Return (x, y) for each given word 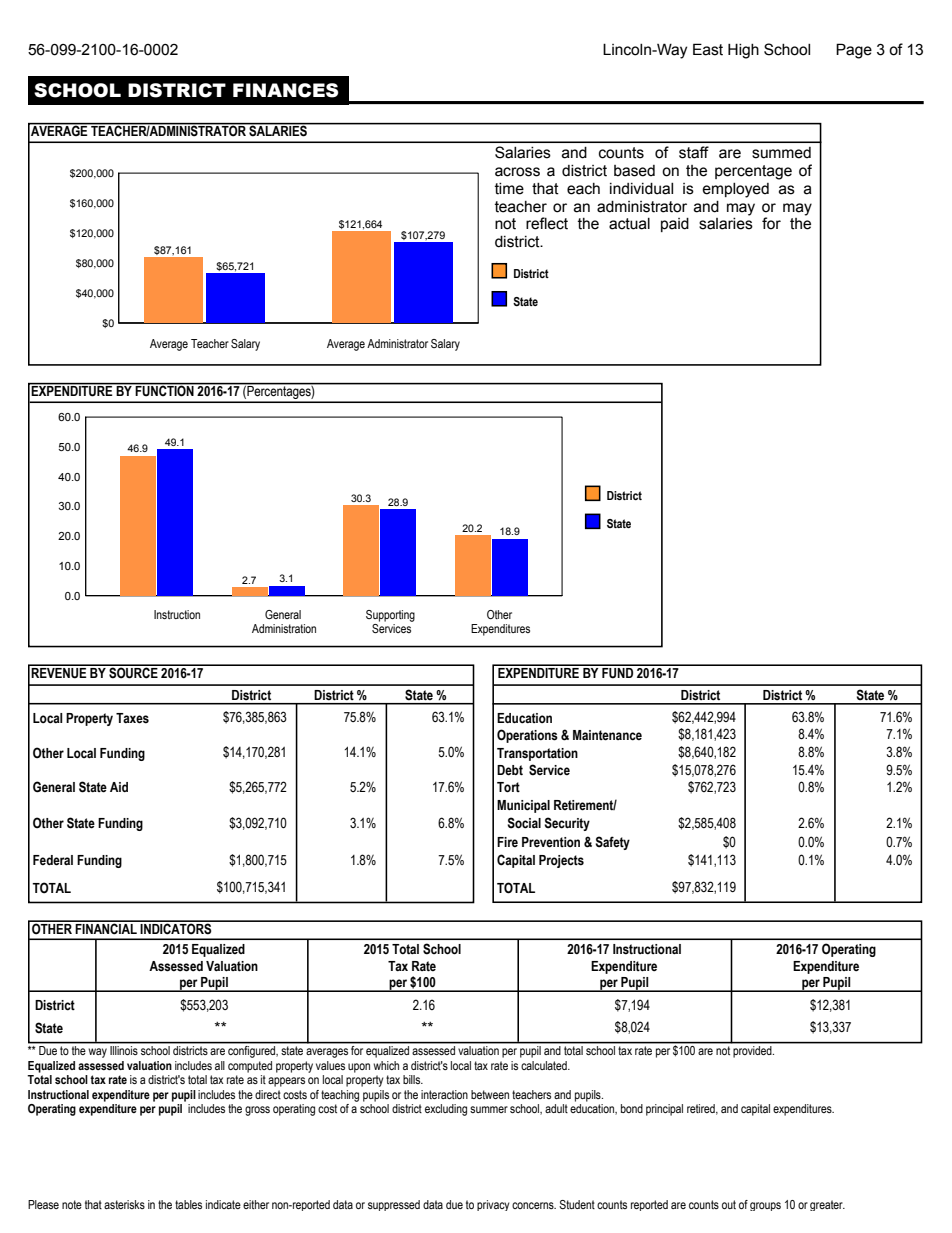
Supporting (390, 616)
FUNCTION (165, 390)
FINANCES (286, 90)
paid (675, 225)
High (743, 51)
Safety (612, 843)
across (517, 172)
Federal (53, 860)
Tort (508, 787)
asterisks (124, 1204)
